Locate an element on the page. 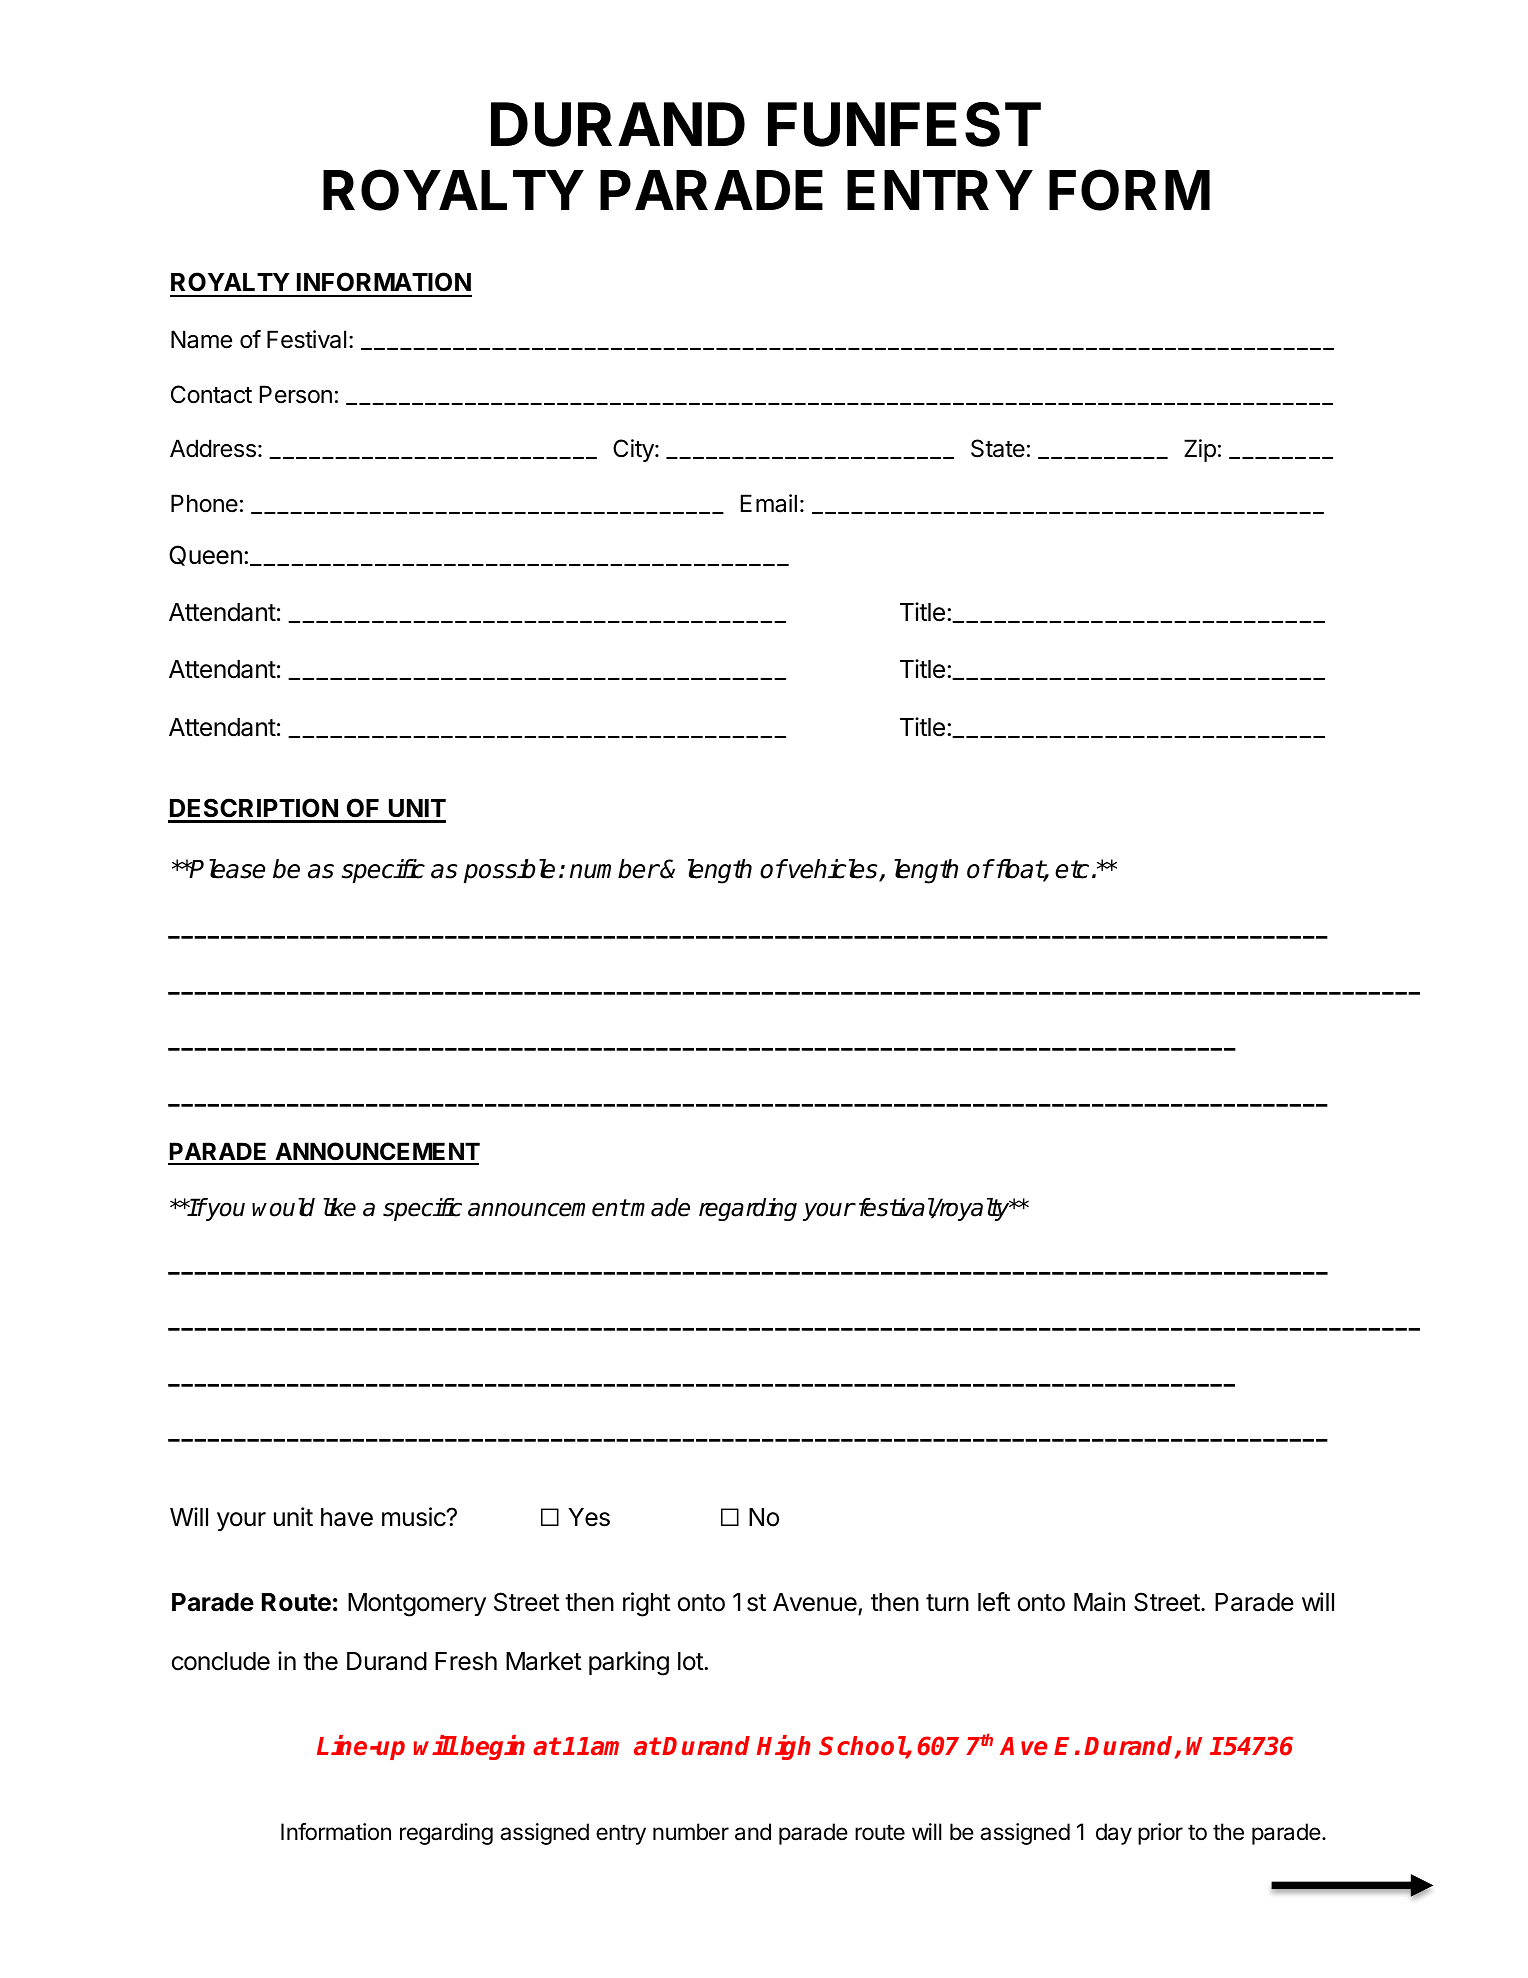 The height and width of the image is (1978, 1528). have is located at coordinates (347, 1517).
